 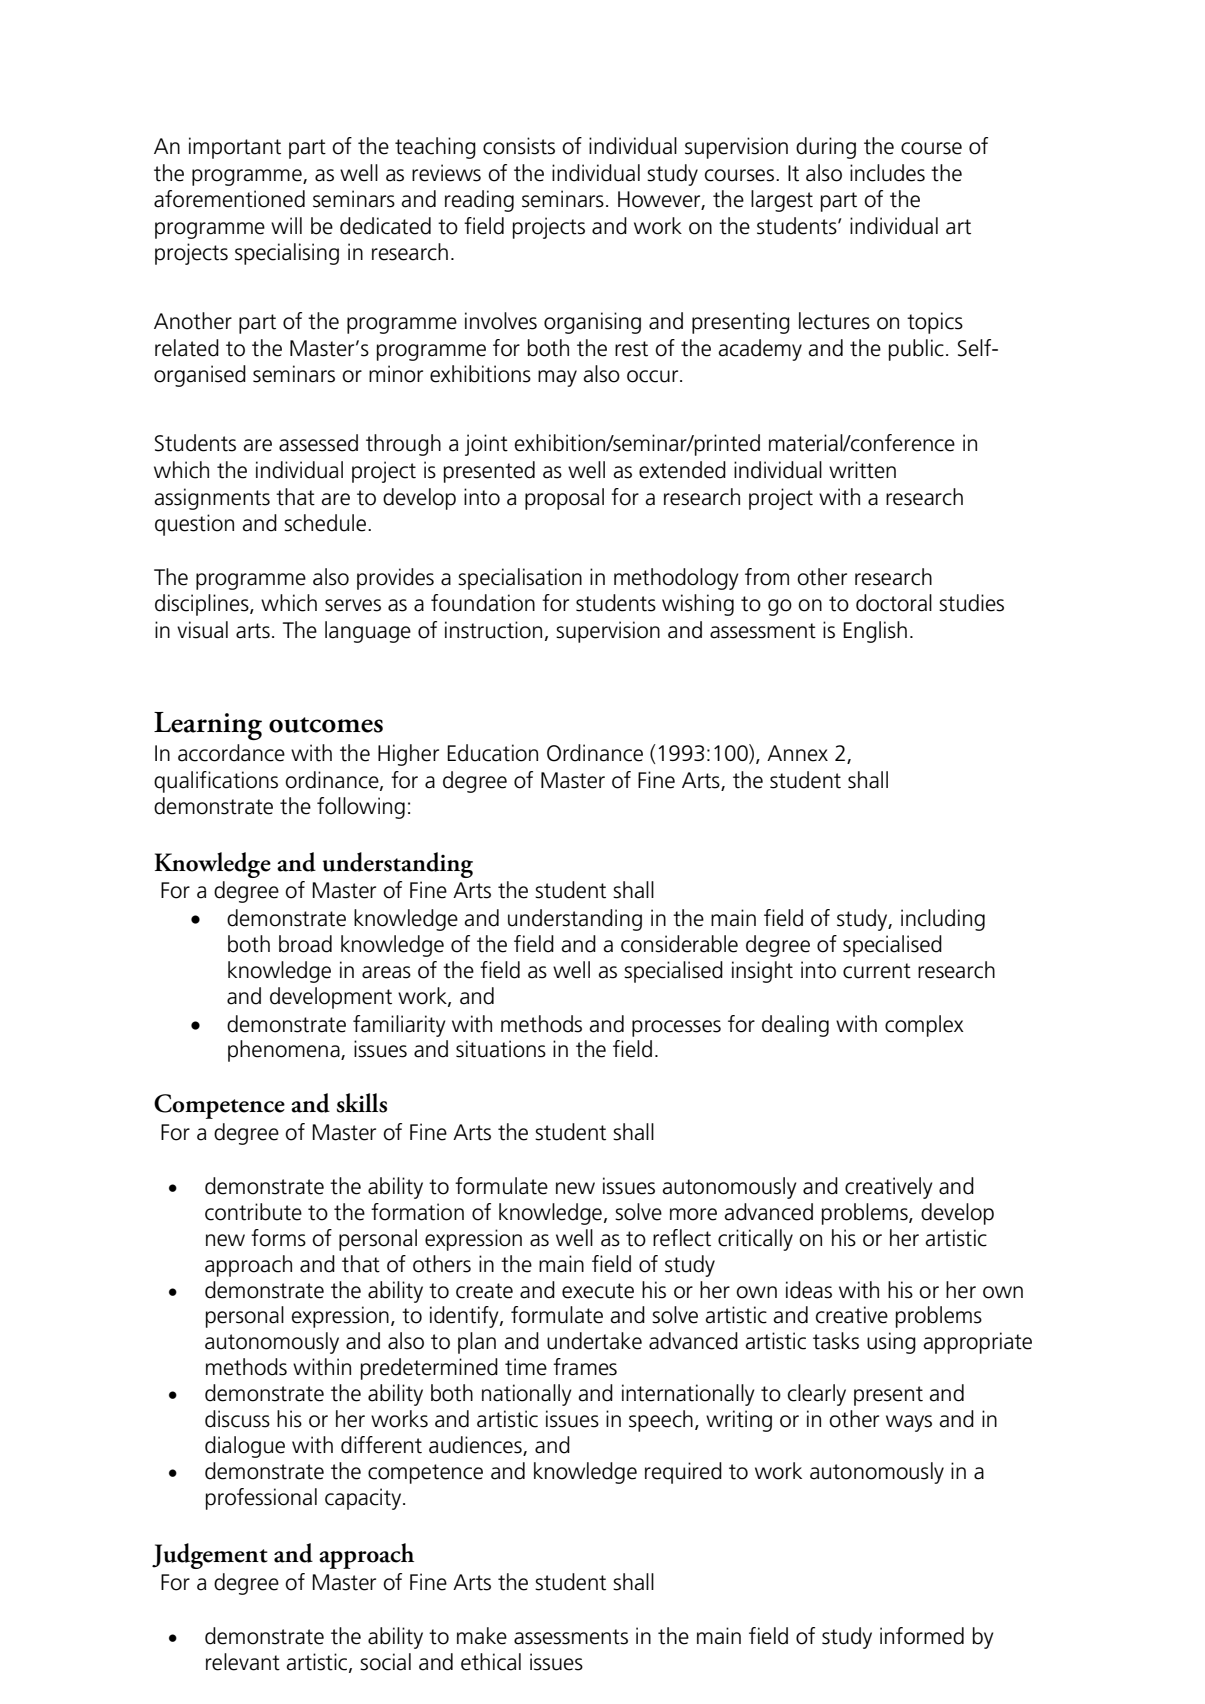 I want to click on make, so click(x=482, y=1636).
